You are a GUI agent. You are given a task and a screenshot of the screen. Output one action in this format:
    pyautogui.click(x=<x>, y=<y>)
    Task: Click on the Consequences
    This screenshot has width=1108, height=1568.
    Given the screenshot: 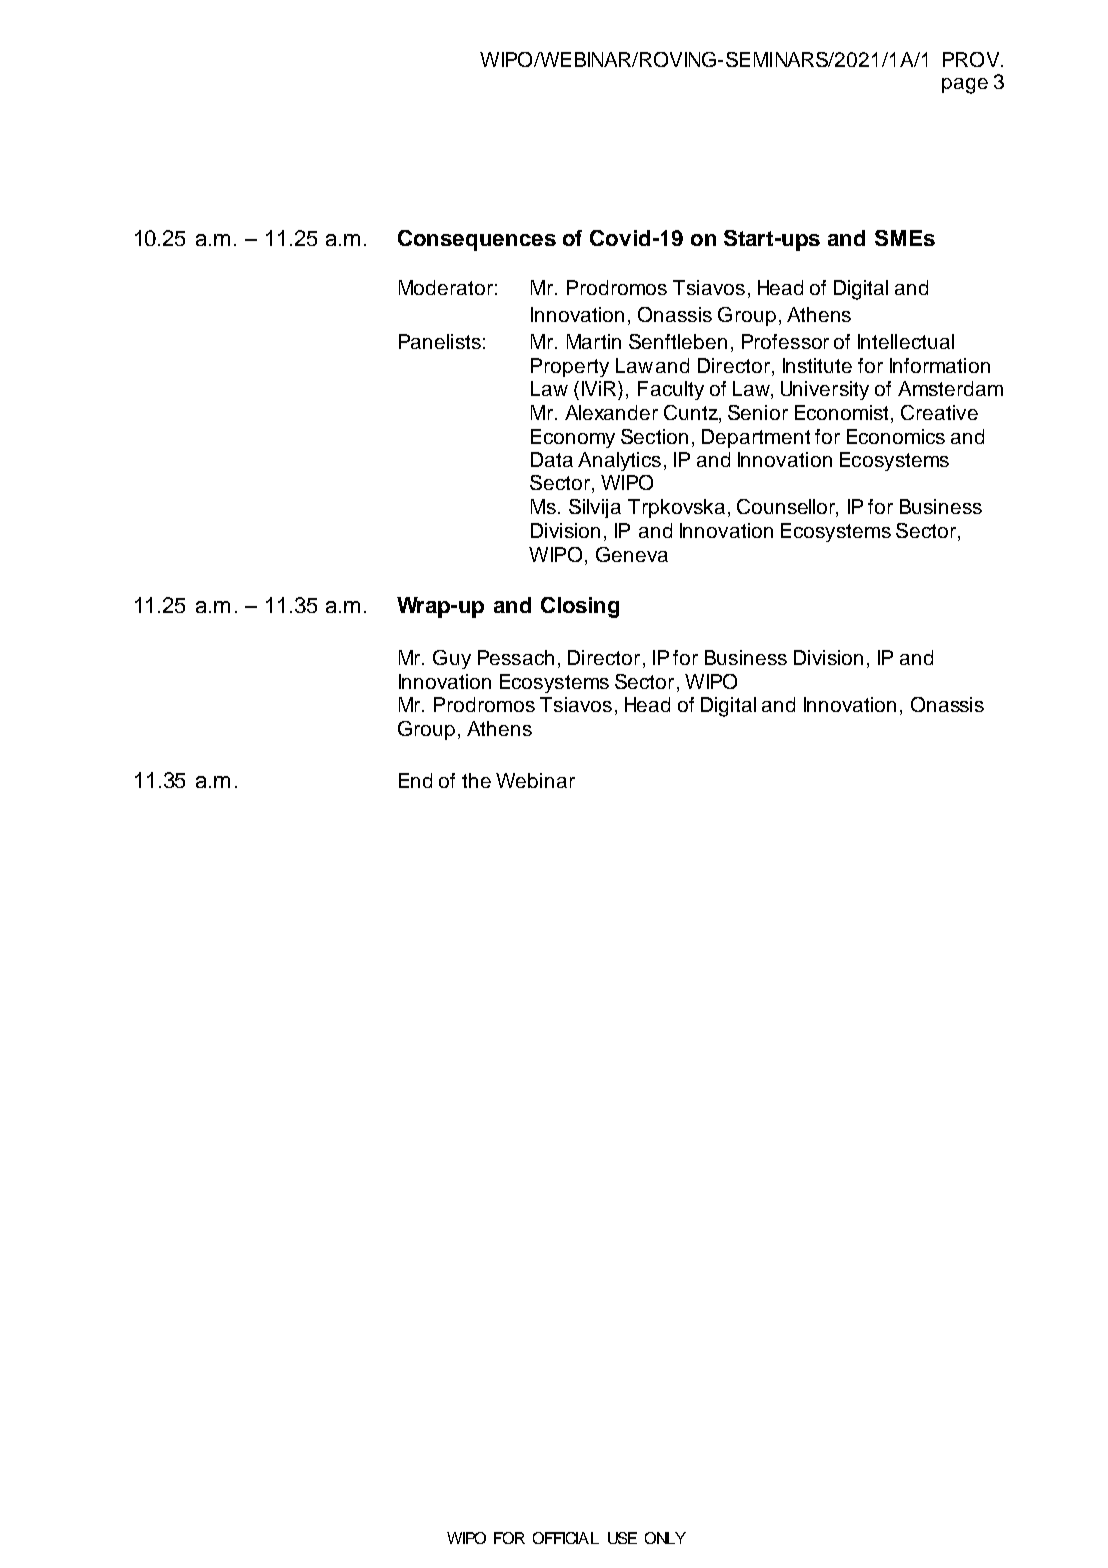 What is the action you would take?
    pyautogui.click(x=477, y=240)
